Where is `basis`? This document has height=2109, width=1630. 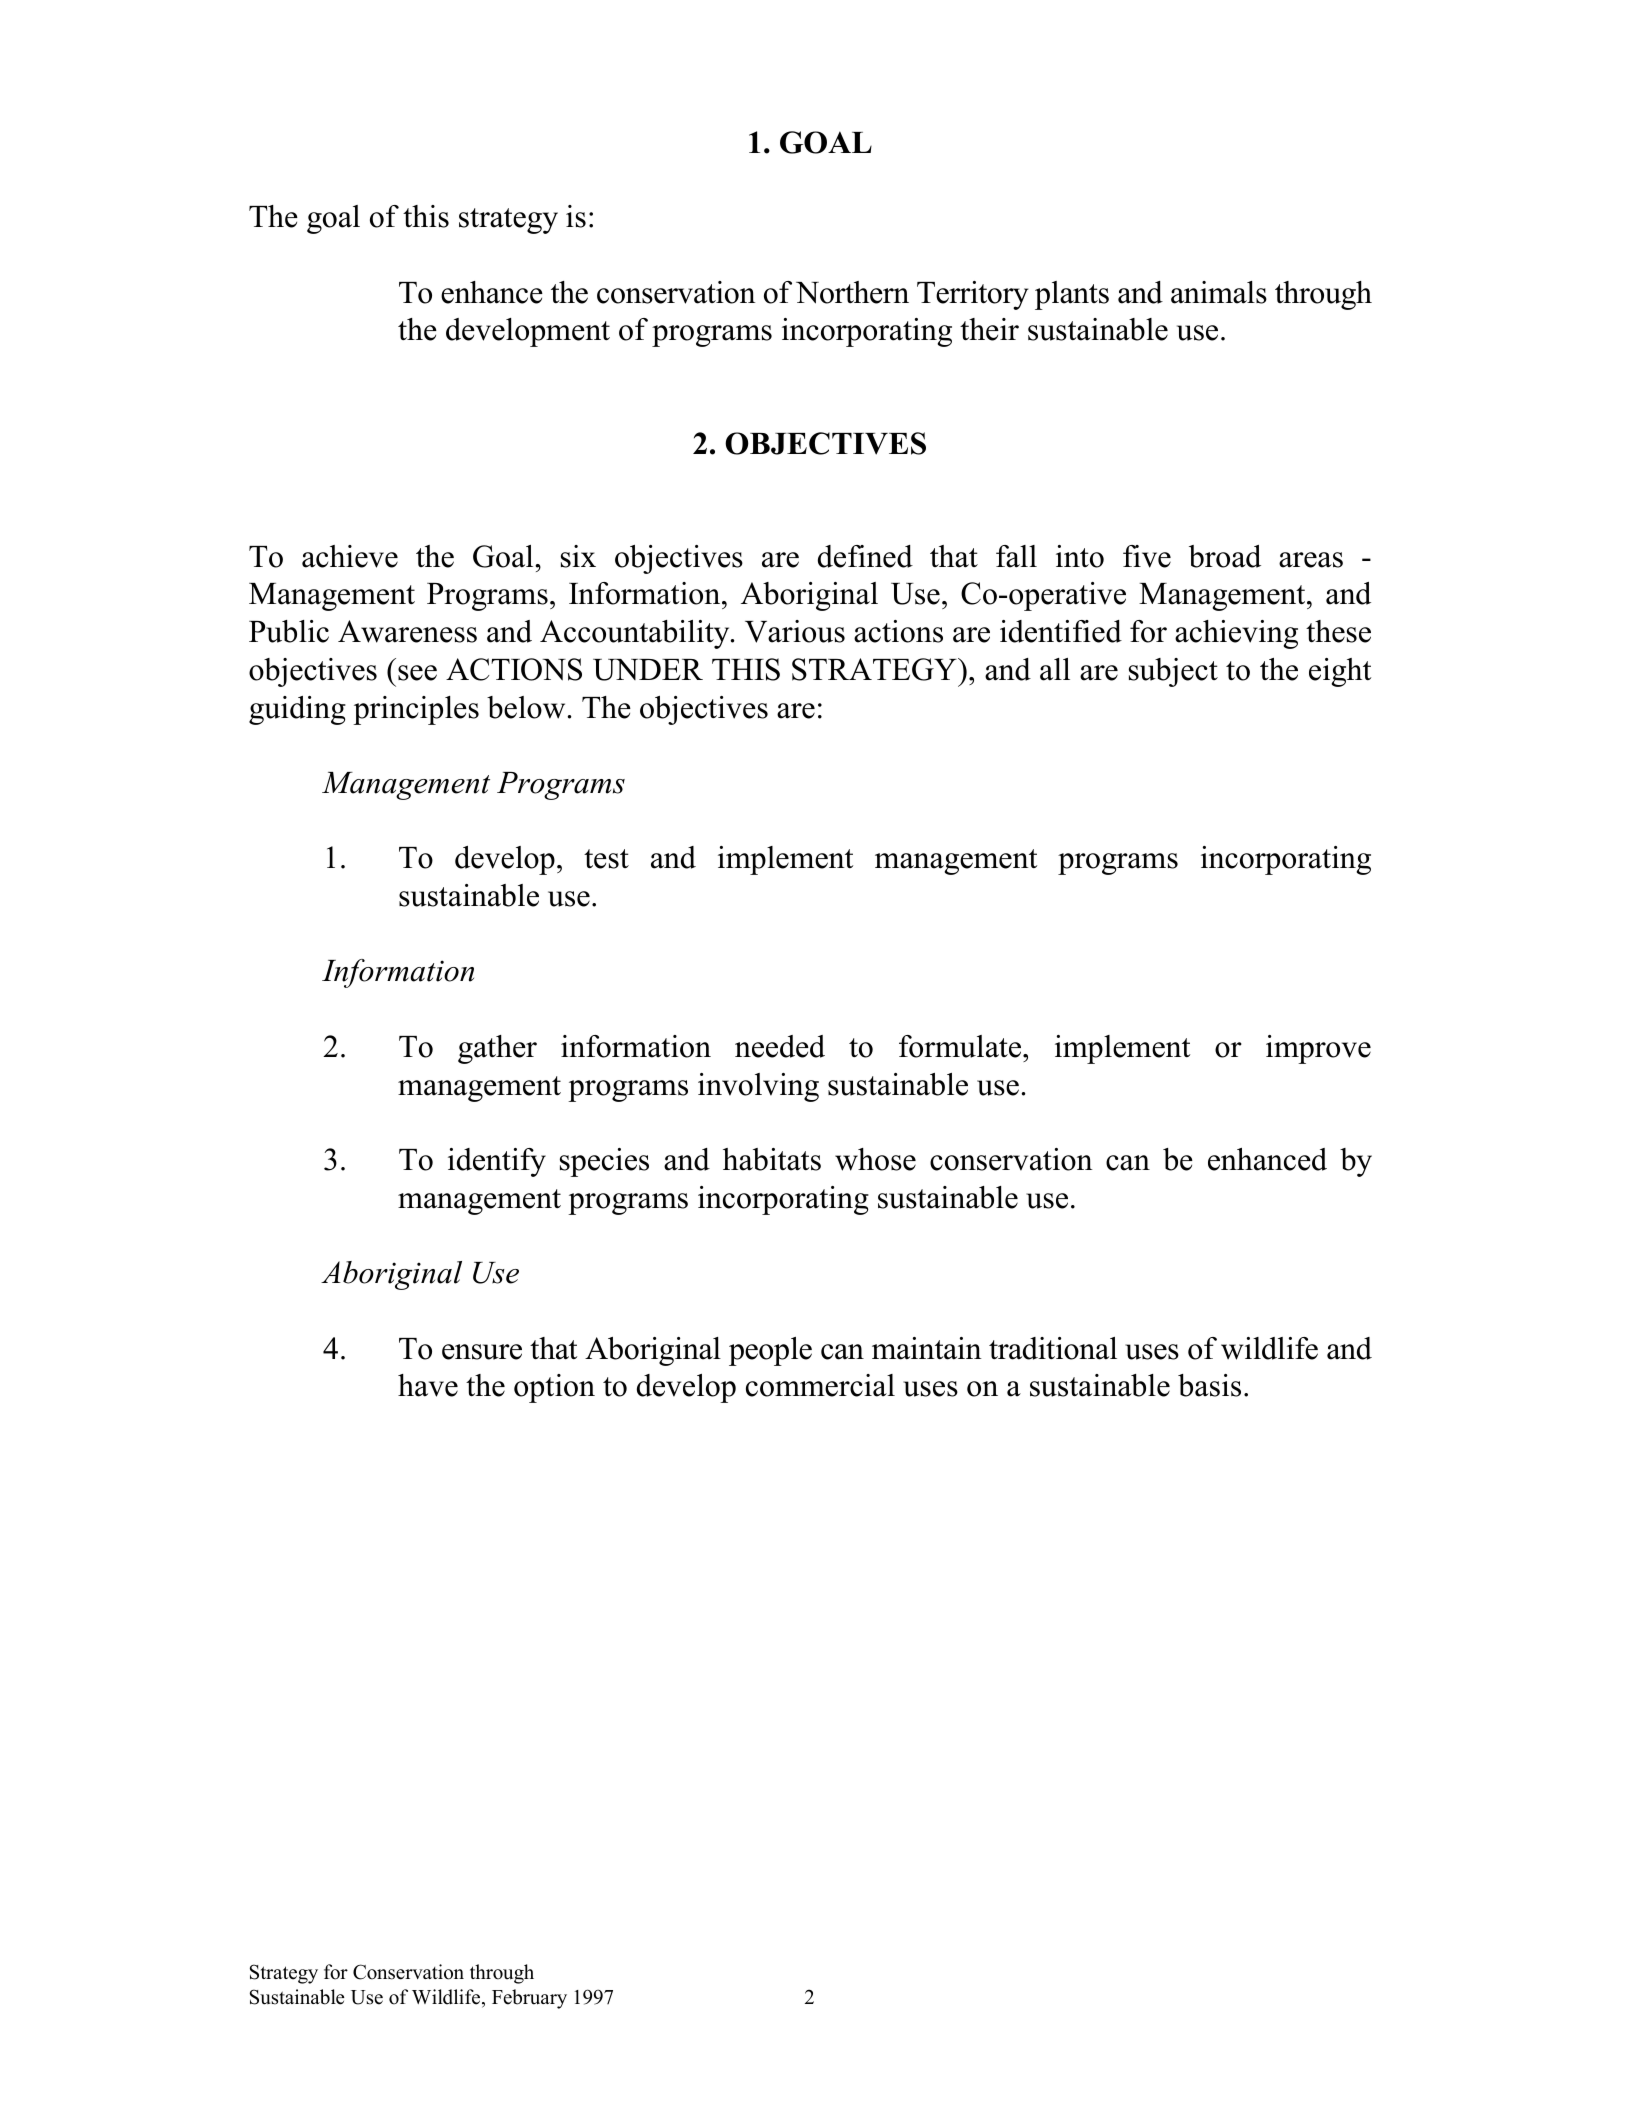
basis is located at coordinates (1209, 1385).
